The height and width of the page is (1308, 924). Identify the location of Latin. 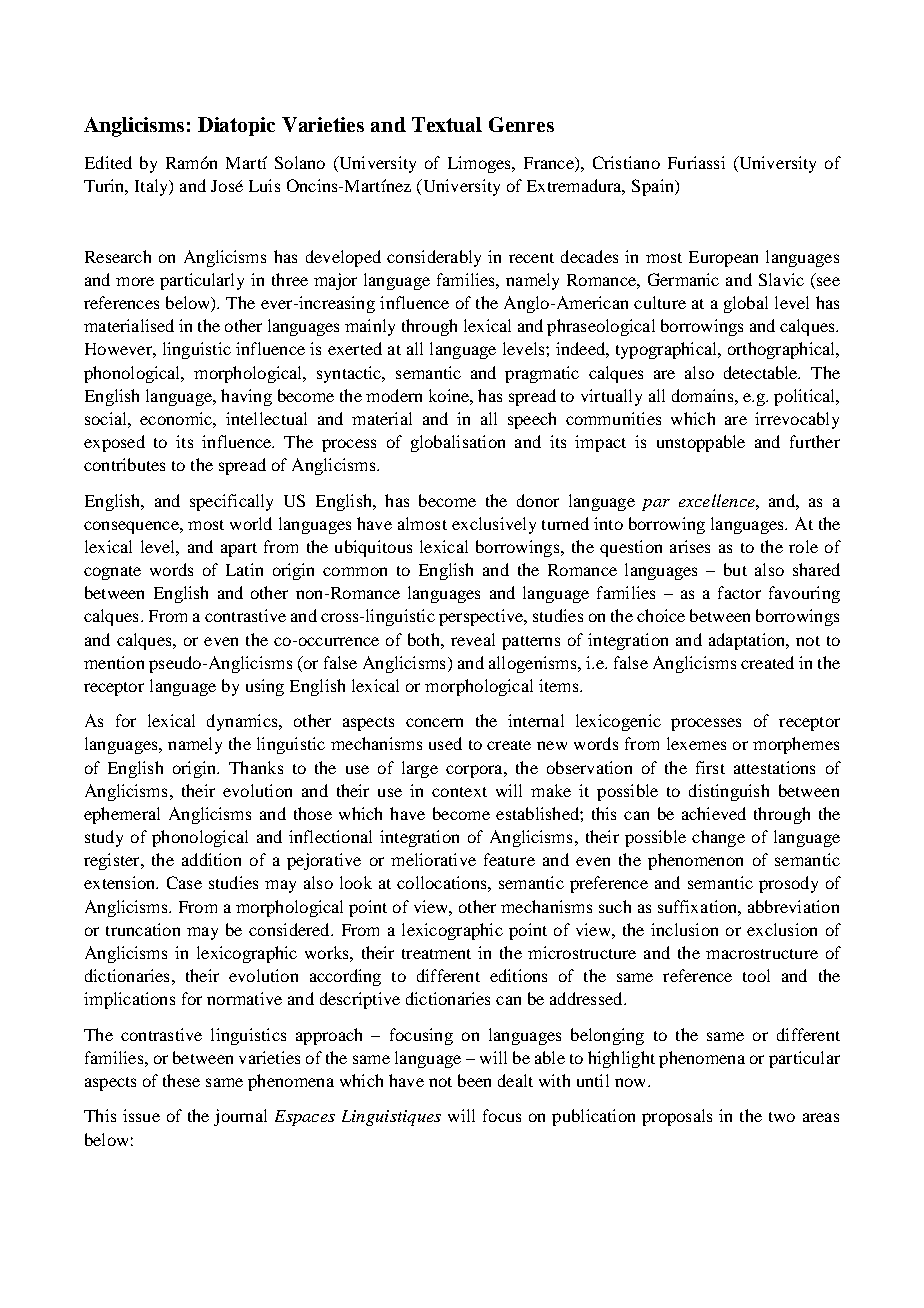
(244, 569).
